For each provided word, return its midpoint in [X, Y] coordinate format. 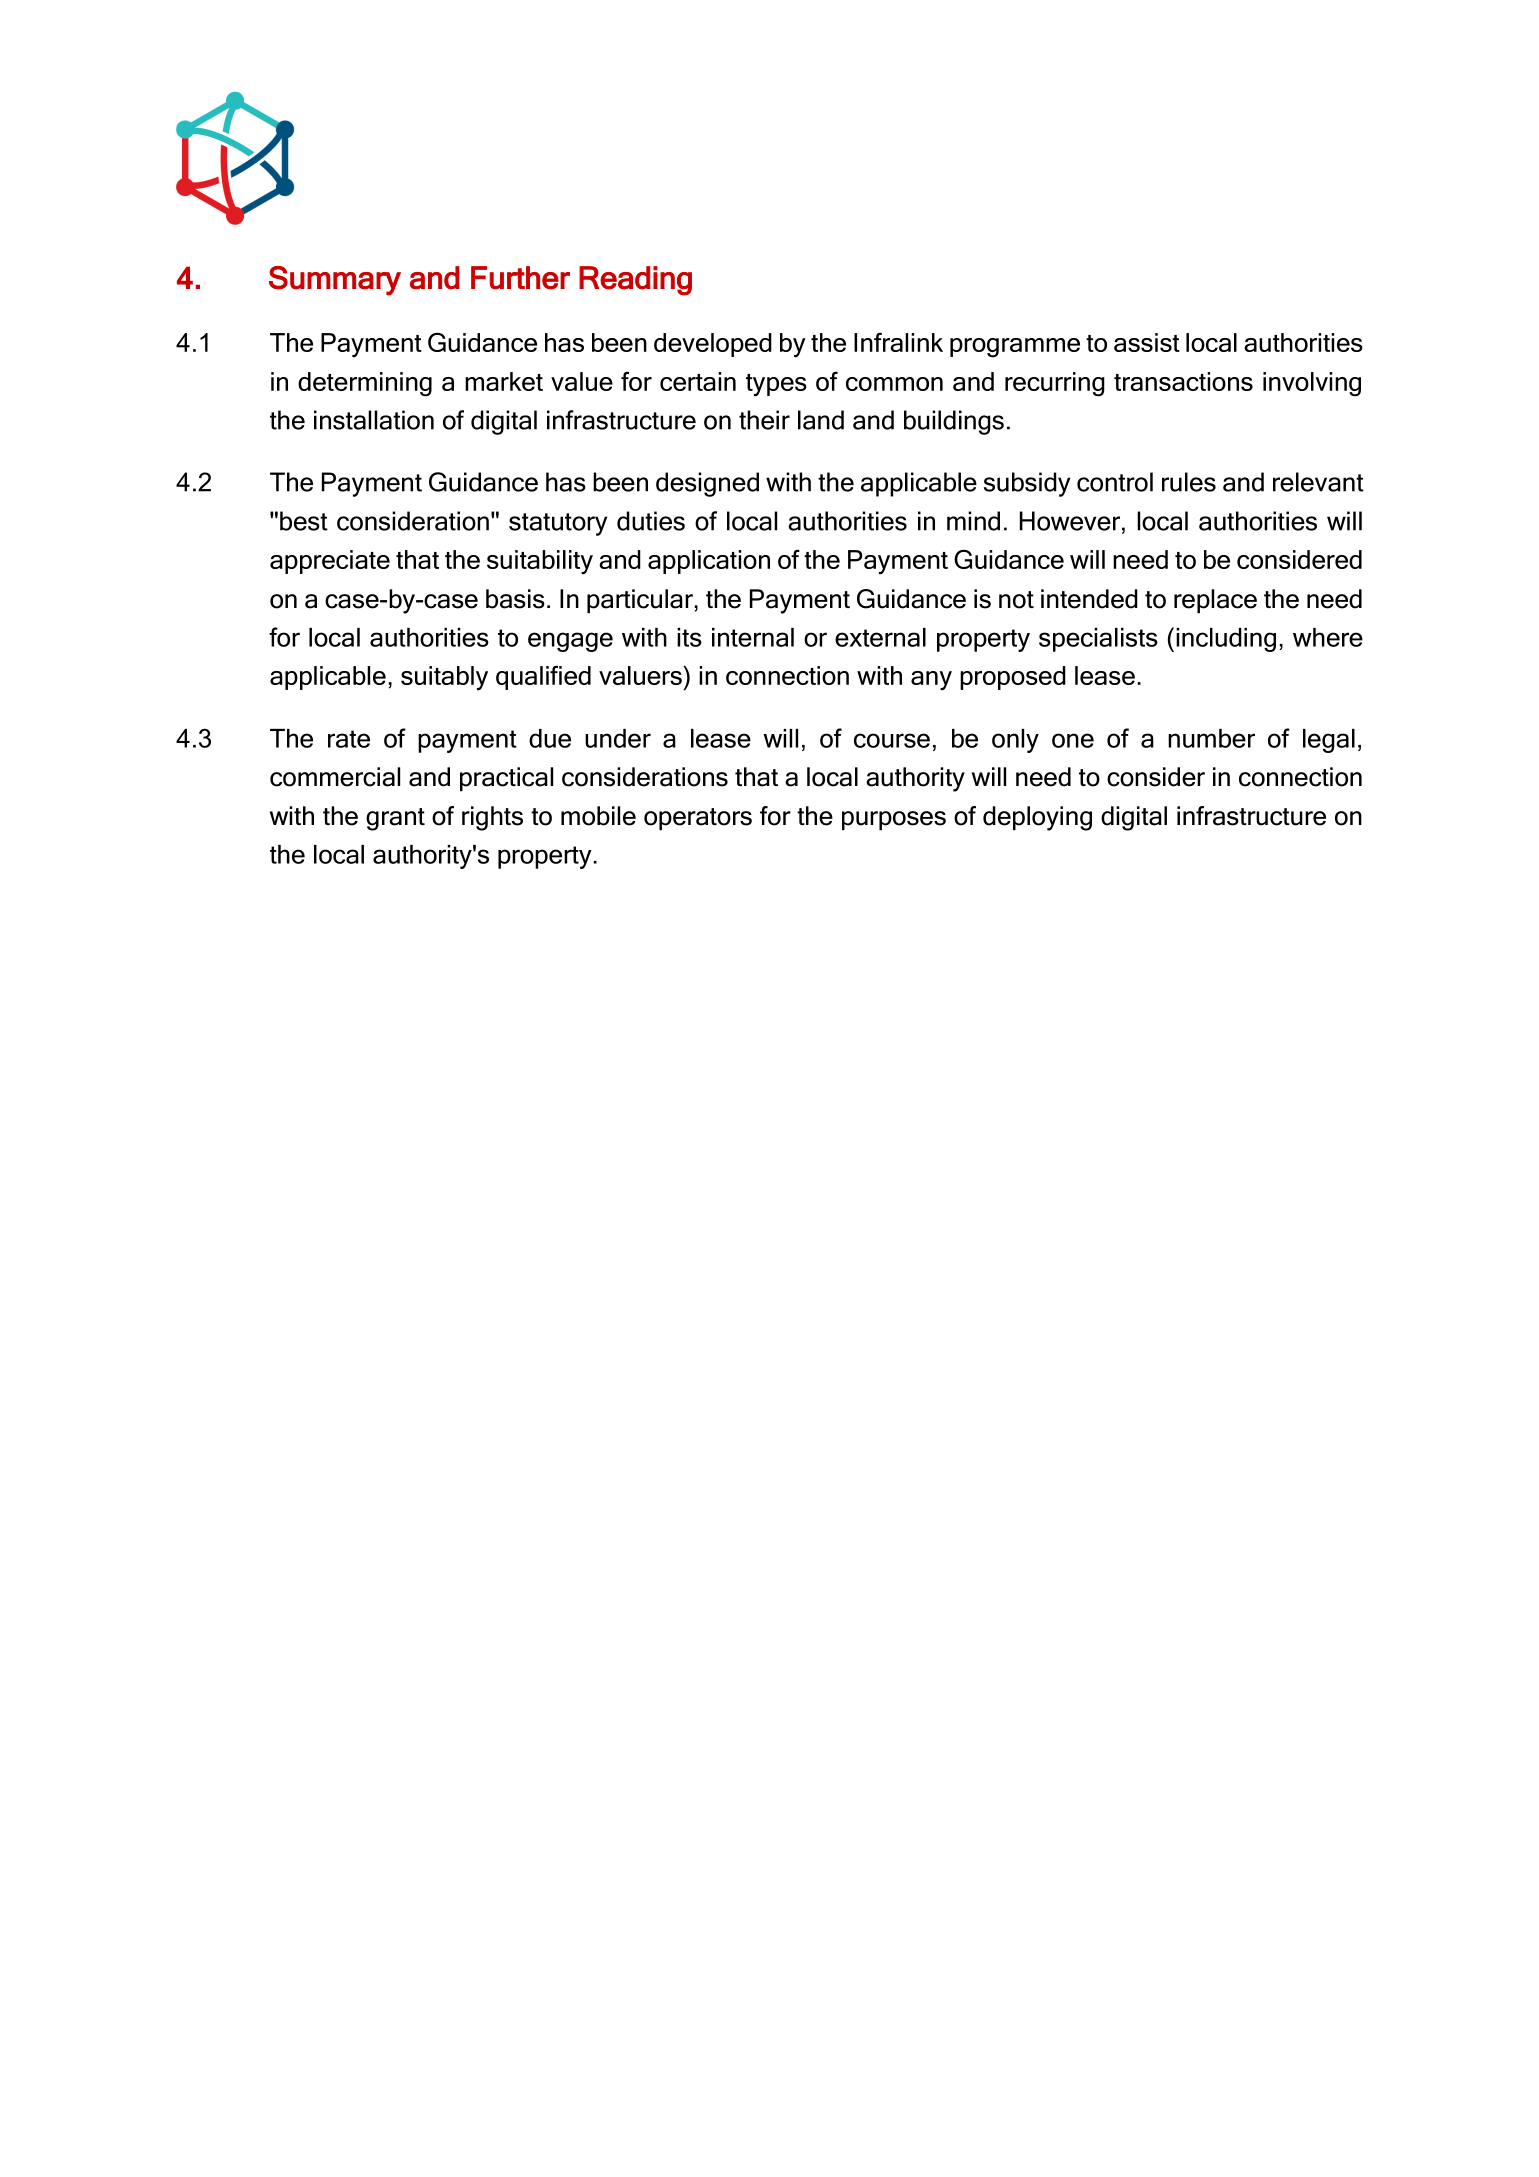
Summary [335, 281]
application [709, 562]
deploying [1037, 818]
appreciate [330, 562]
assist [1147, 342]
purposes [894, 820]
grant [395, 819]
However [1070, 521]
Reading [635, 281]
